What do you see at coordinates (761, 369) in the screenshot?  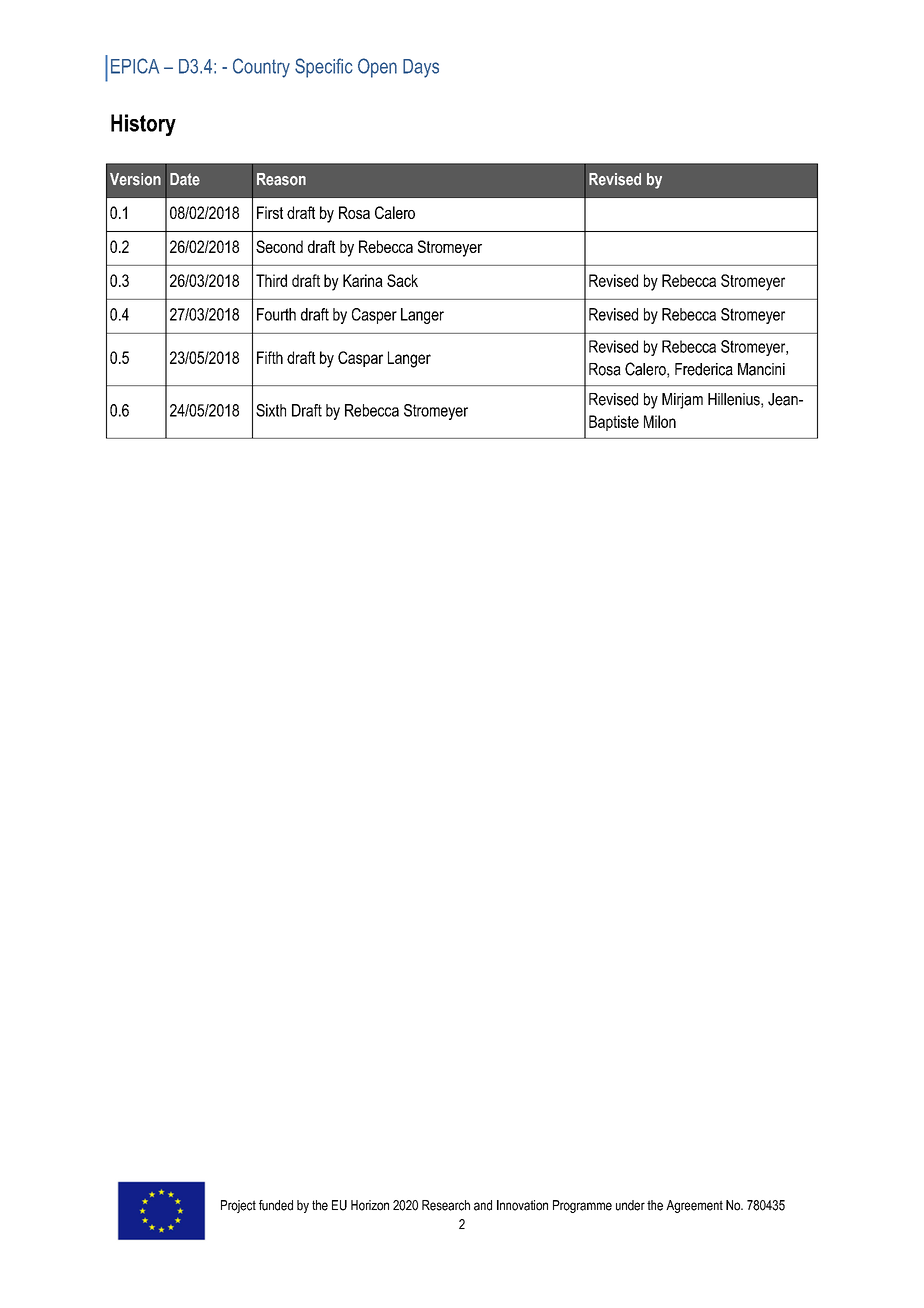 I see `Mancini` at bounding box center [761, 369].
